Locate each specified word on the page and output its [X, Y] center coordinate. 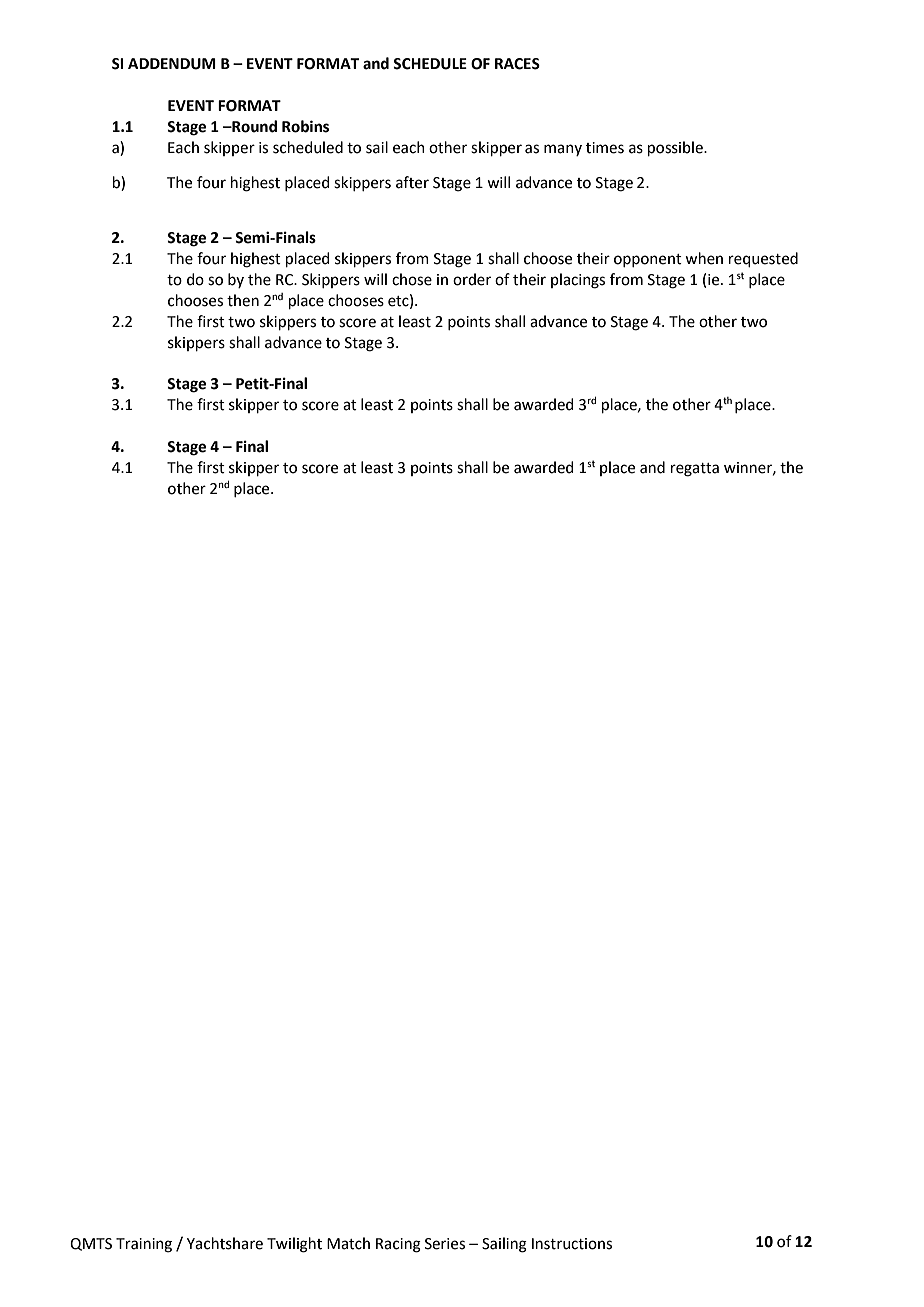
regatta [695, 470]
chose [412, 279]
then [243, 300]
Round [253, 126]
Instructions [572, 1244]
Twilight [294, 1245]
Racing [398, 1245]
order [472, 279]
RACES [517, 64]
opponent [648, 260]
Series [445, 1244]
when [704, 258]
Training [144, 1245]
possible [676, 148]
